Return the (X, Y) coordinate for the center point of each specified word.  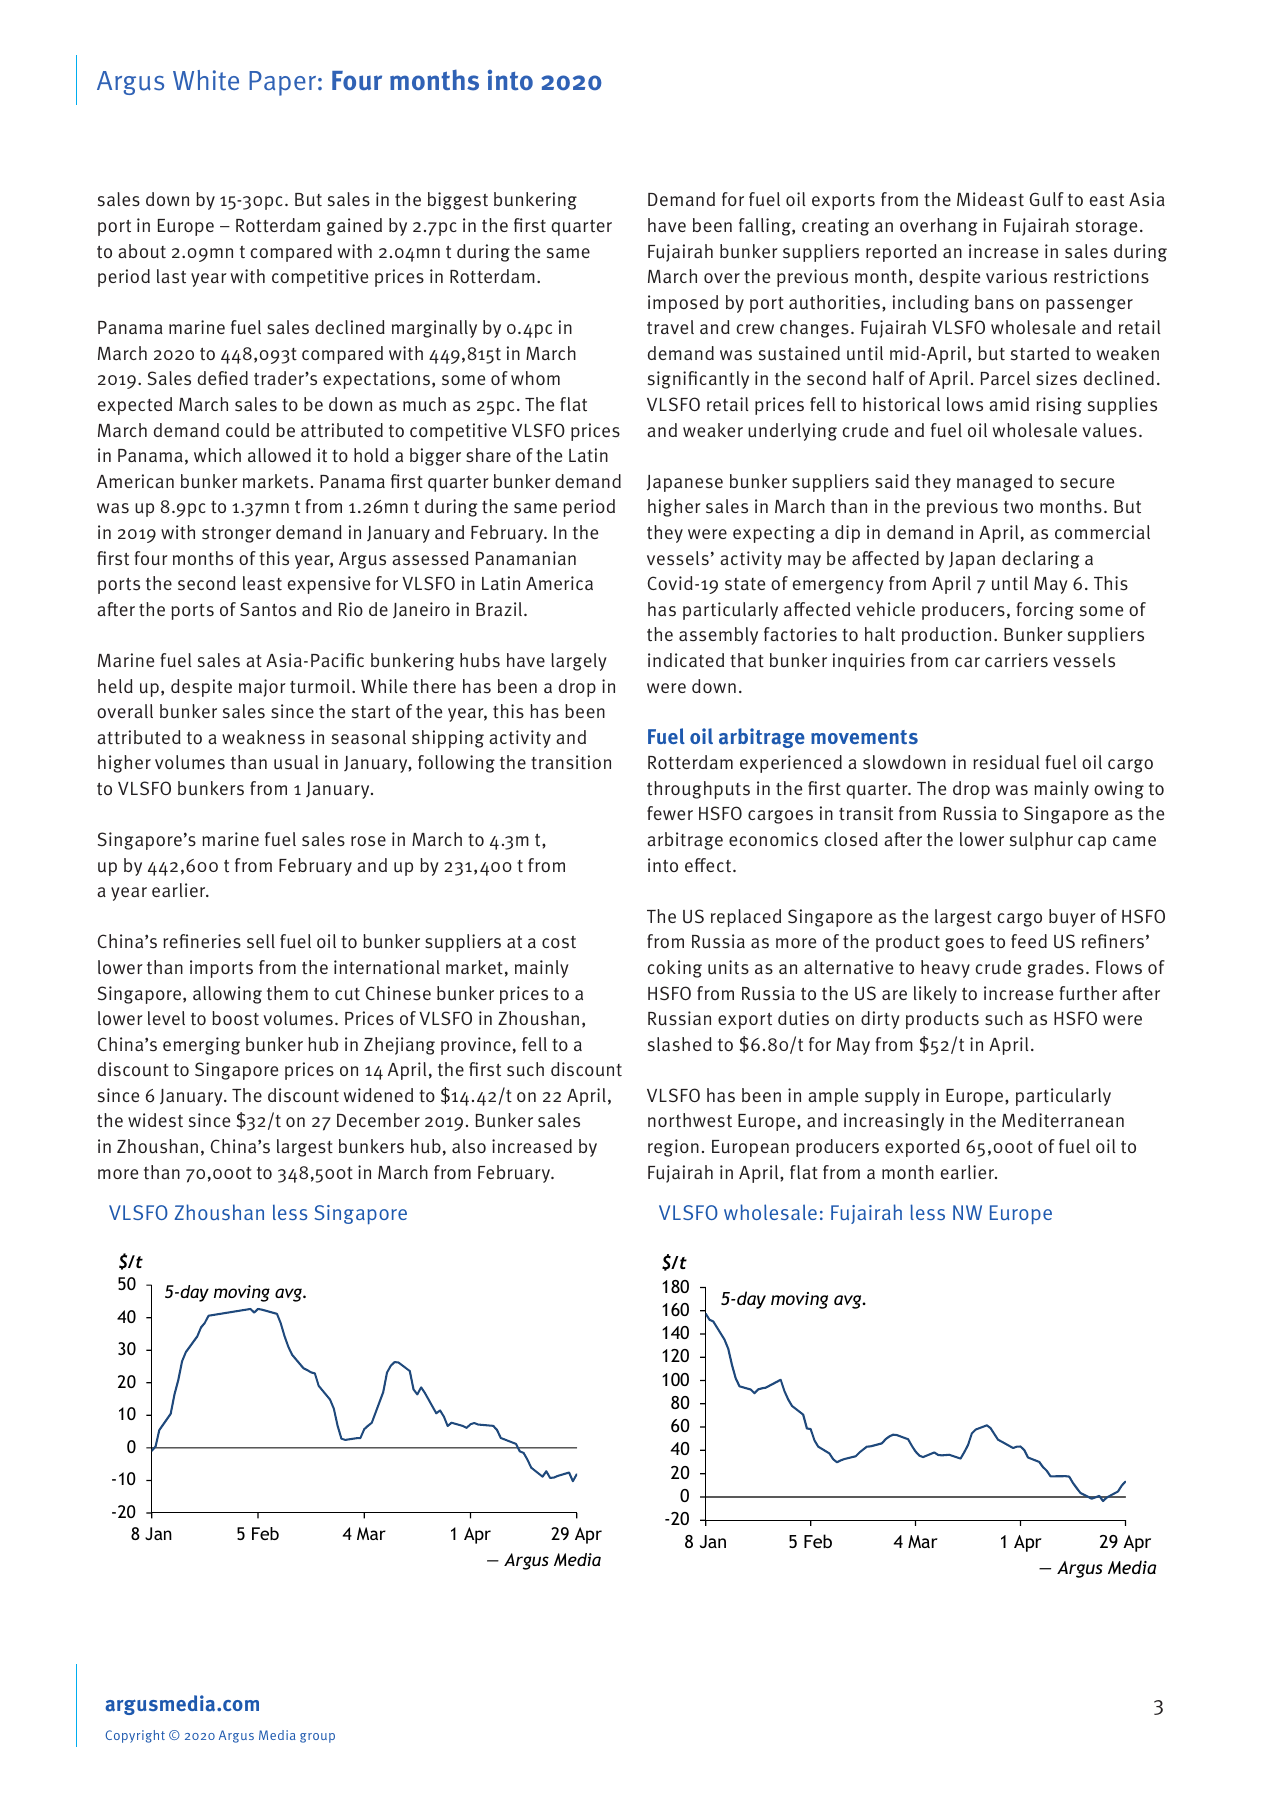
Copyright (135, 1736)
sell (261, 941)
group (317, 1738)
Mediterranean (1063, 1120)
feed (1029, 941)
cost (559, 942)
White (206, 80)
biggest (458, 201)
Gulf (1047, 199)
